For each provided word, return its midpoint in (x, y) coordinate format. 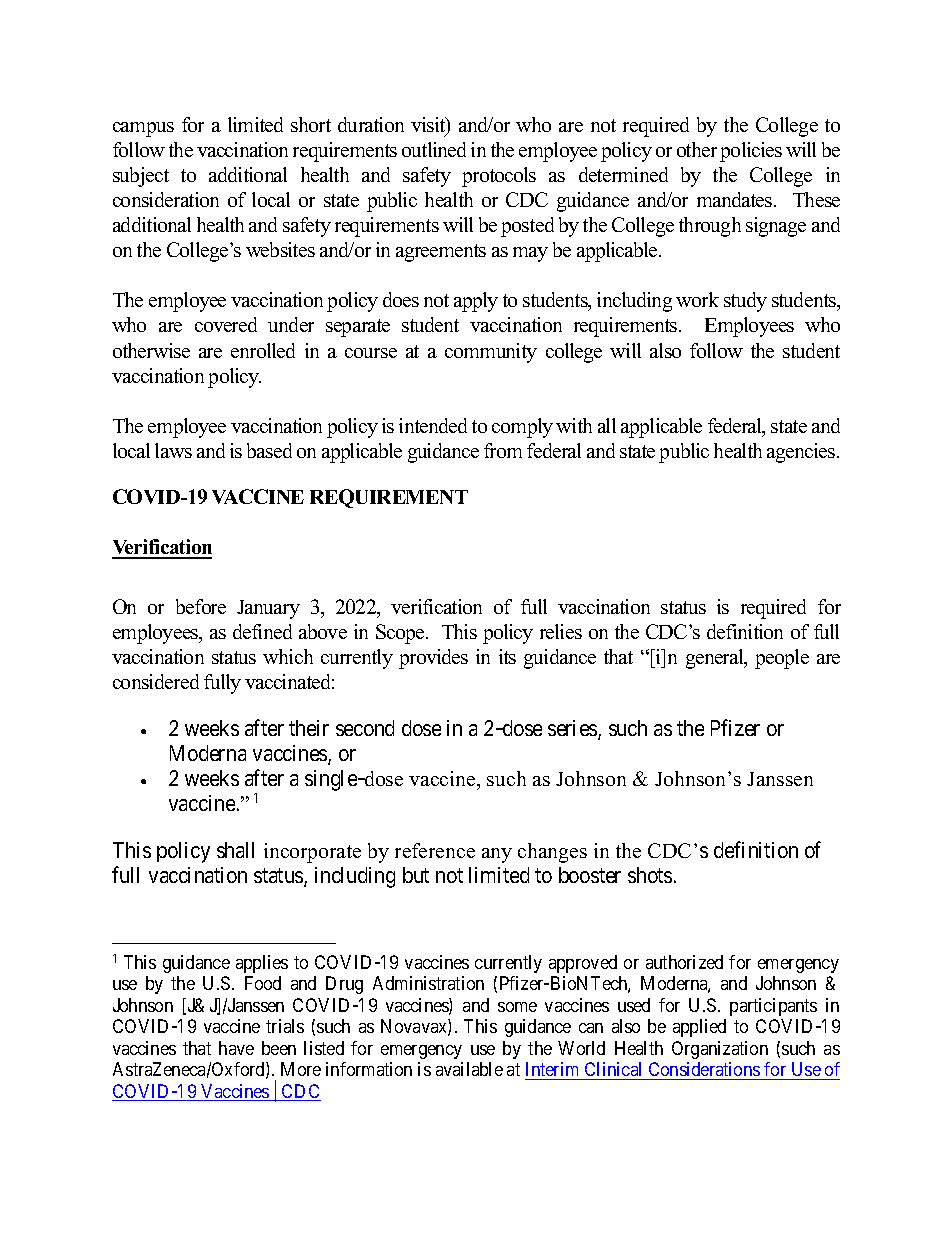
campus (143, 129)
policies (751, 152)
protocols (499, 177)
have (236, 1048)
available (469, 1069)
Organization (720, 1050)
